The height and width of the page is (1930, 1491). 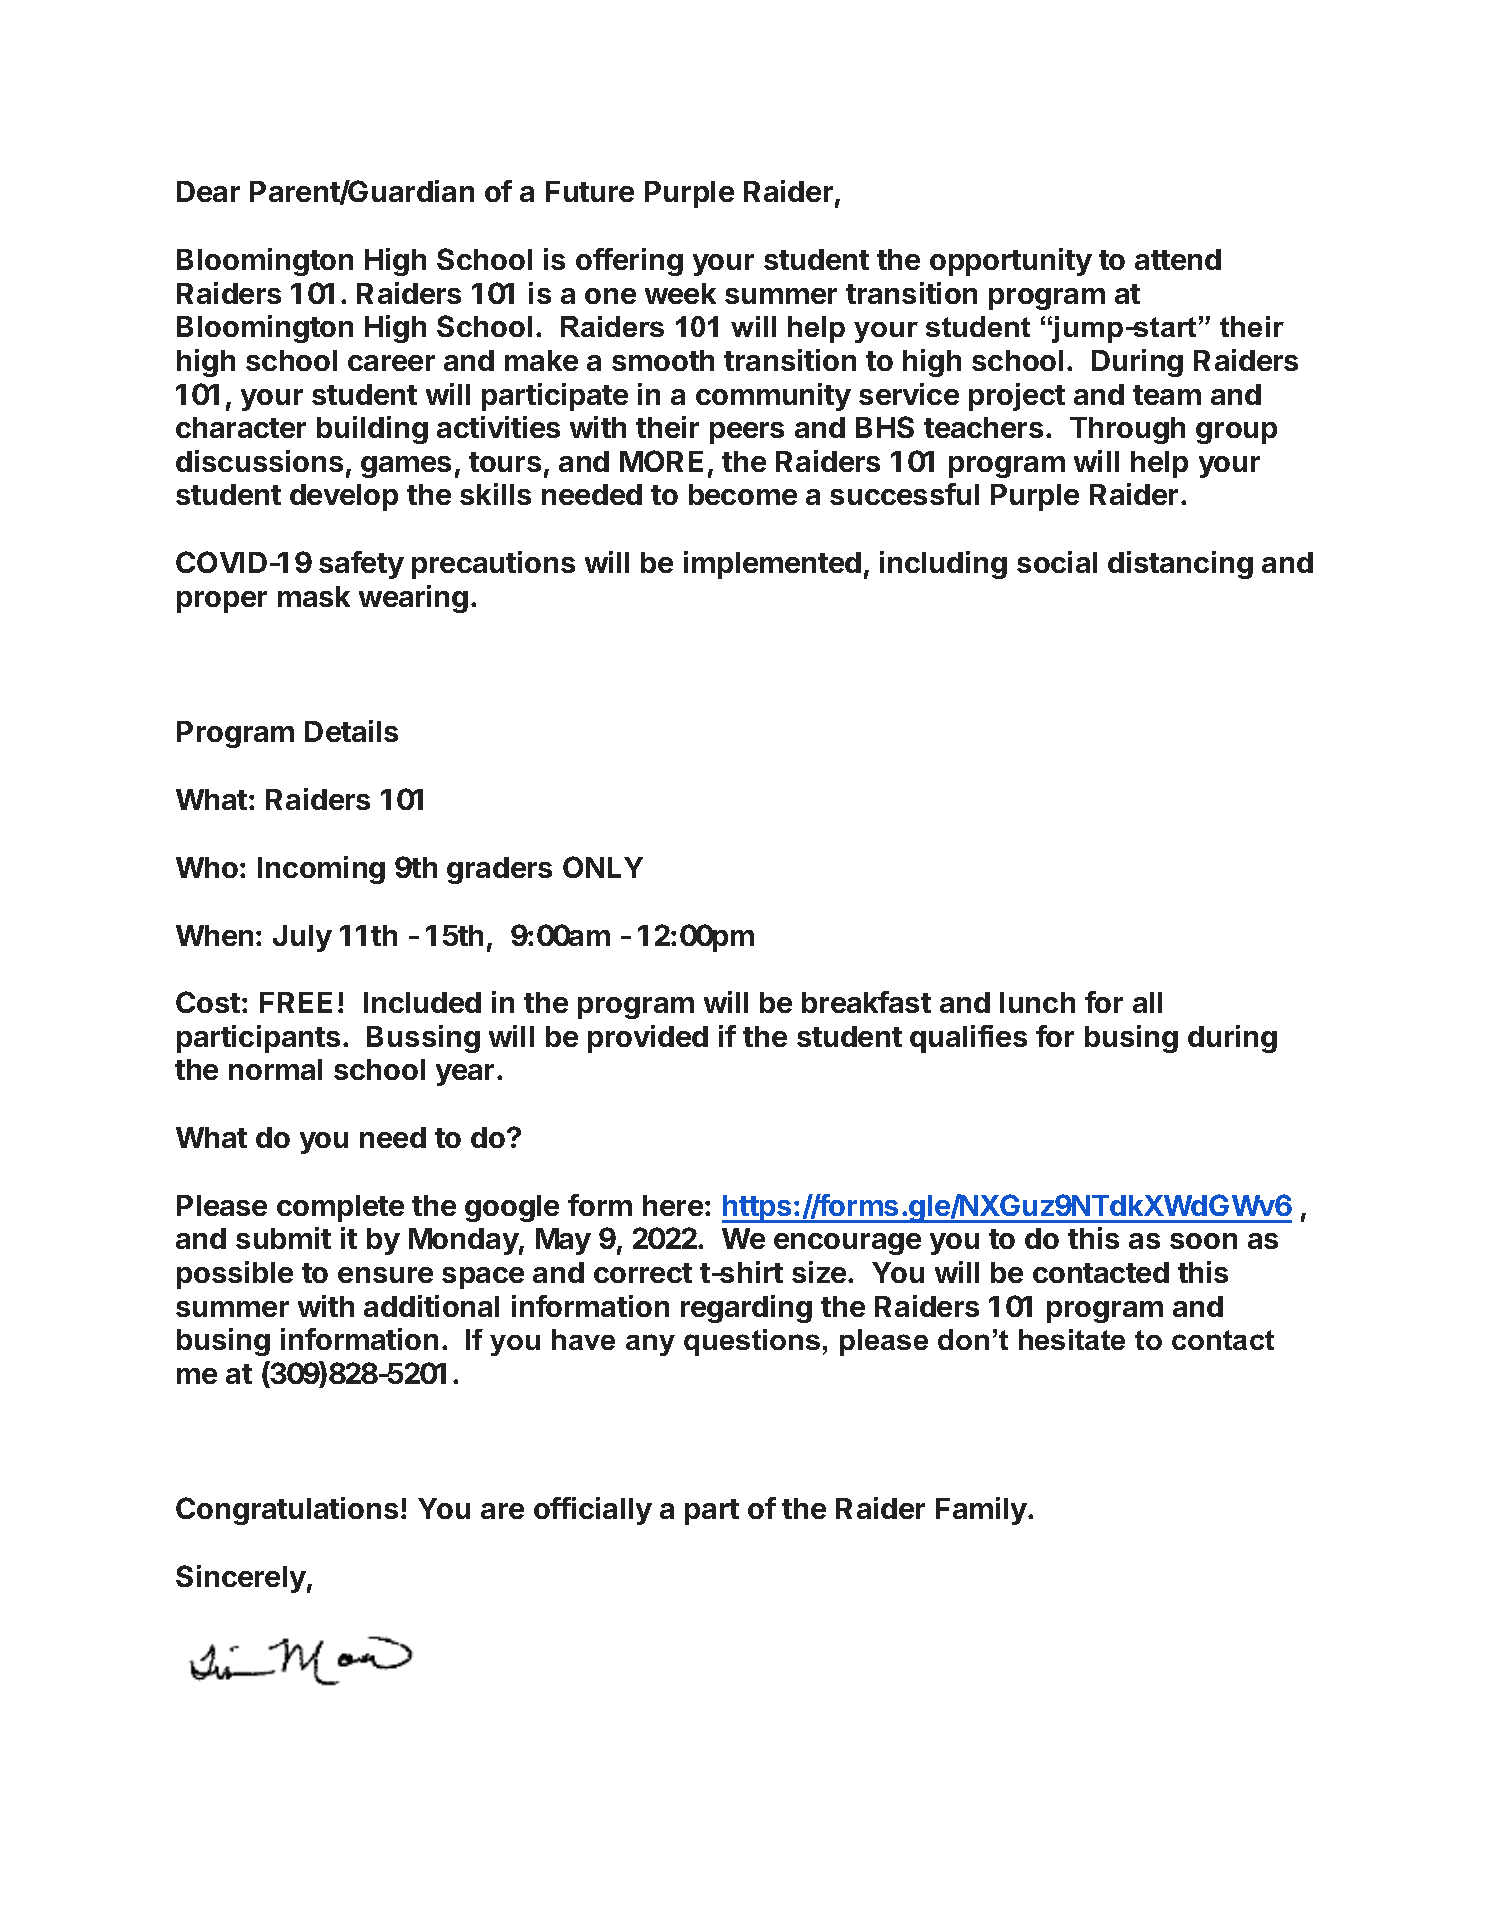 I want to click on Family, so click(x=982, y=1511).
